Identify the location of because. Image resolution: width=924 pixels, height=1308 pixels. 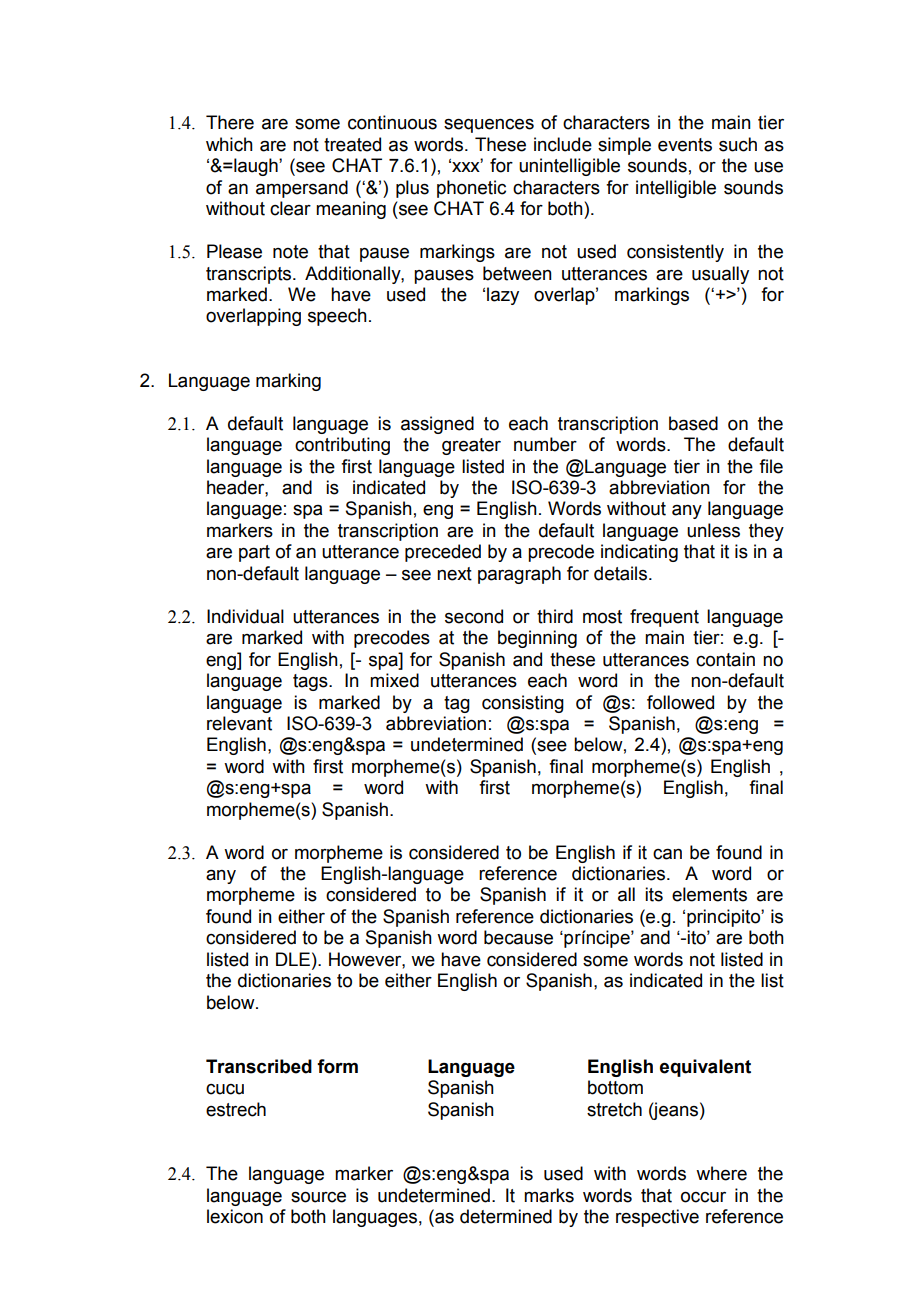
(518, 937).
